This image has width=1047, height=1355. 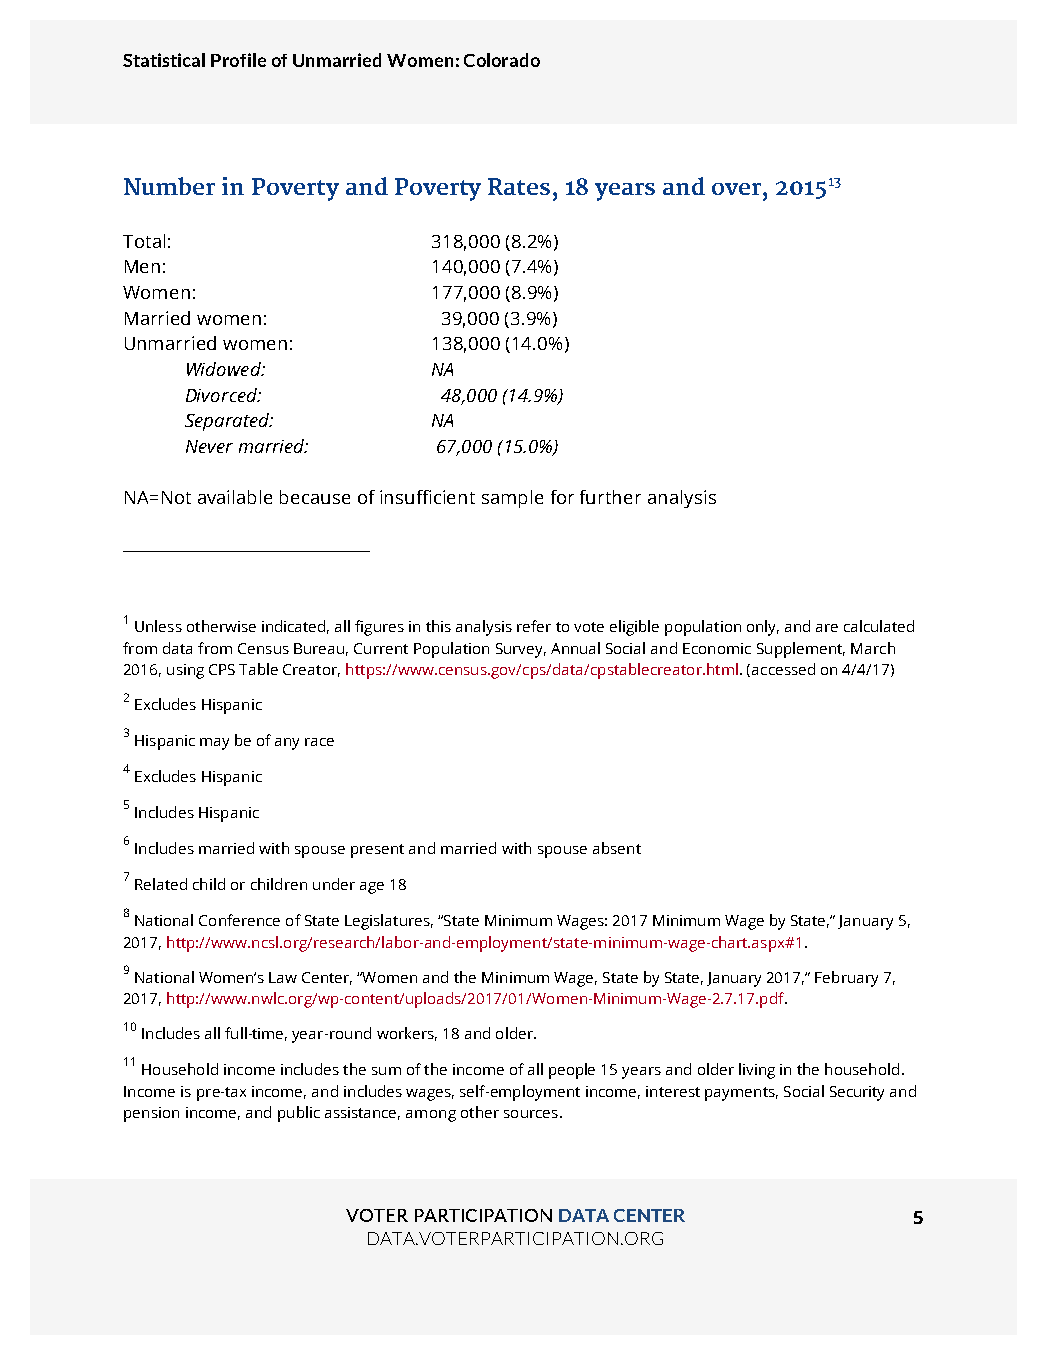 What do you see at coordinates (158, 626) in the image?
I see `Unless` at bounding box center [158, 626].
